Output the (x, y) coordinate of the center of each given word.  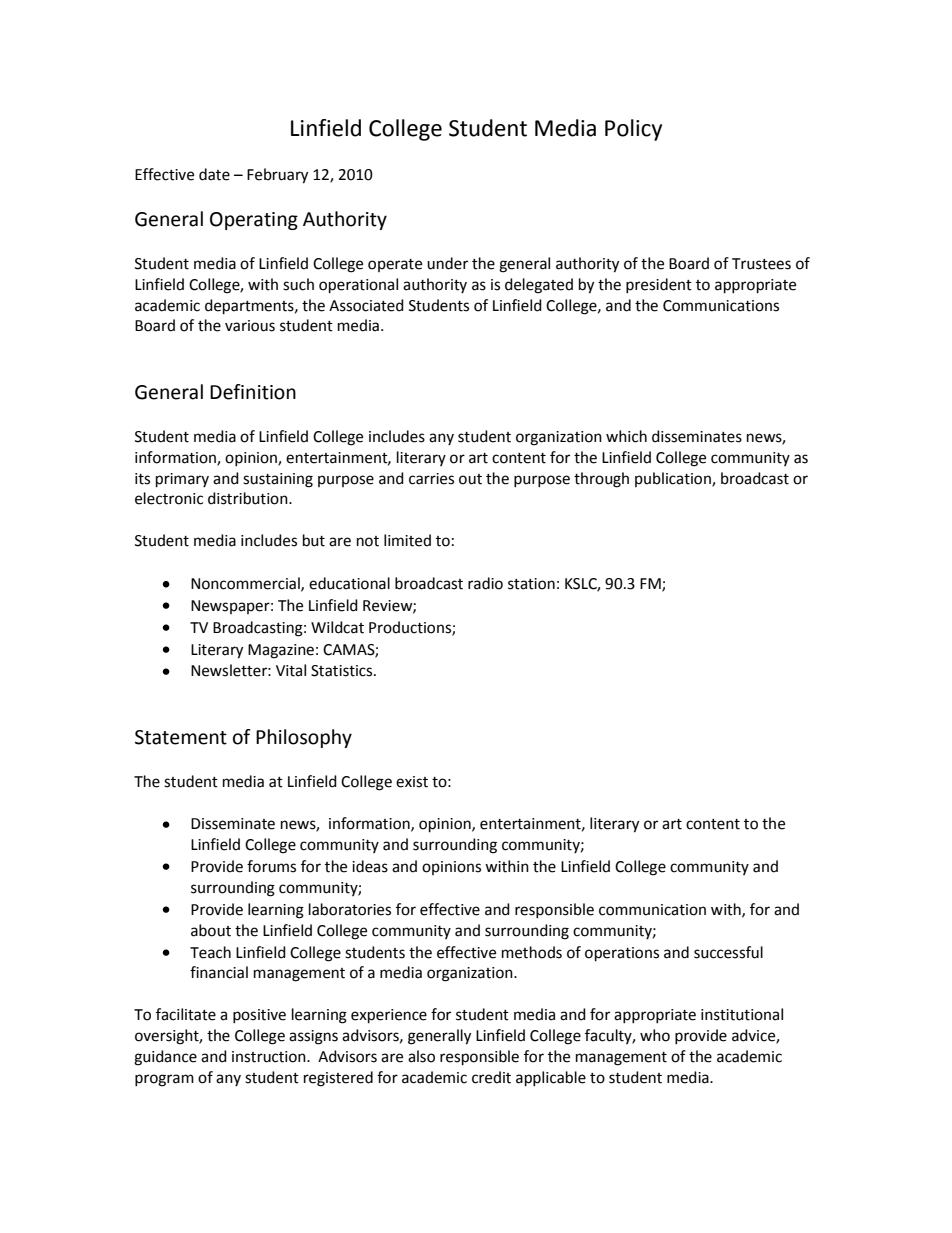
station (531, 584)
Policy (633, 130)
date (214, 174)
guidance (165, 1058)
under (447, 263)
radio (485, 583)
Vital (291, 670)
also (421, 1056)
